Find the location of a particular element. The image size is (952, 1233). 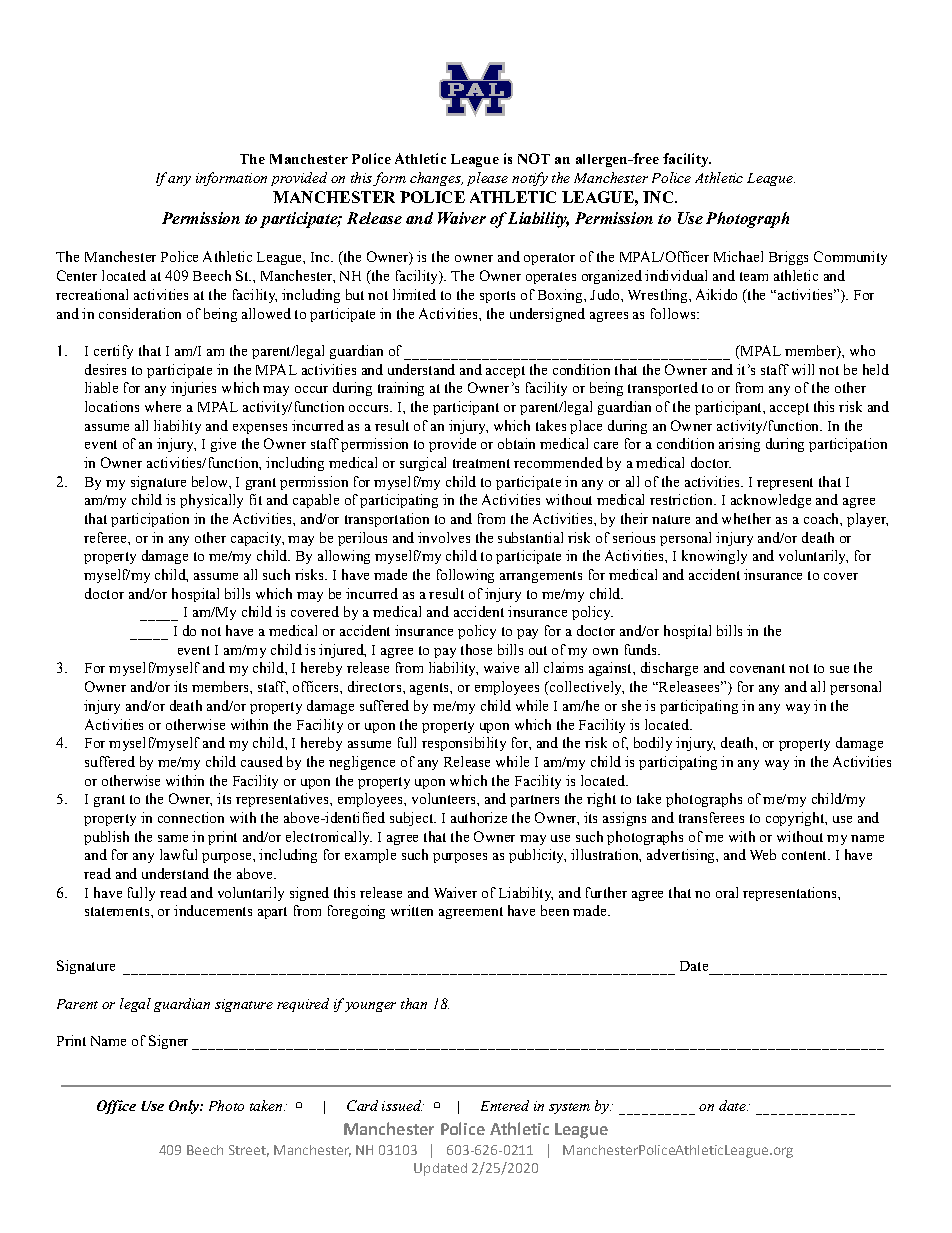

where is located at coordinates (163, 406).
